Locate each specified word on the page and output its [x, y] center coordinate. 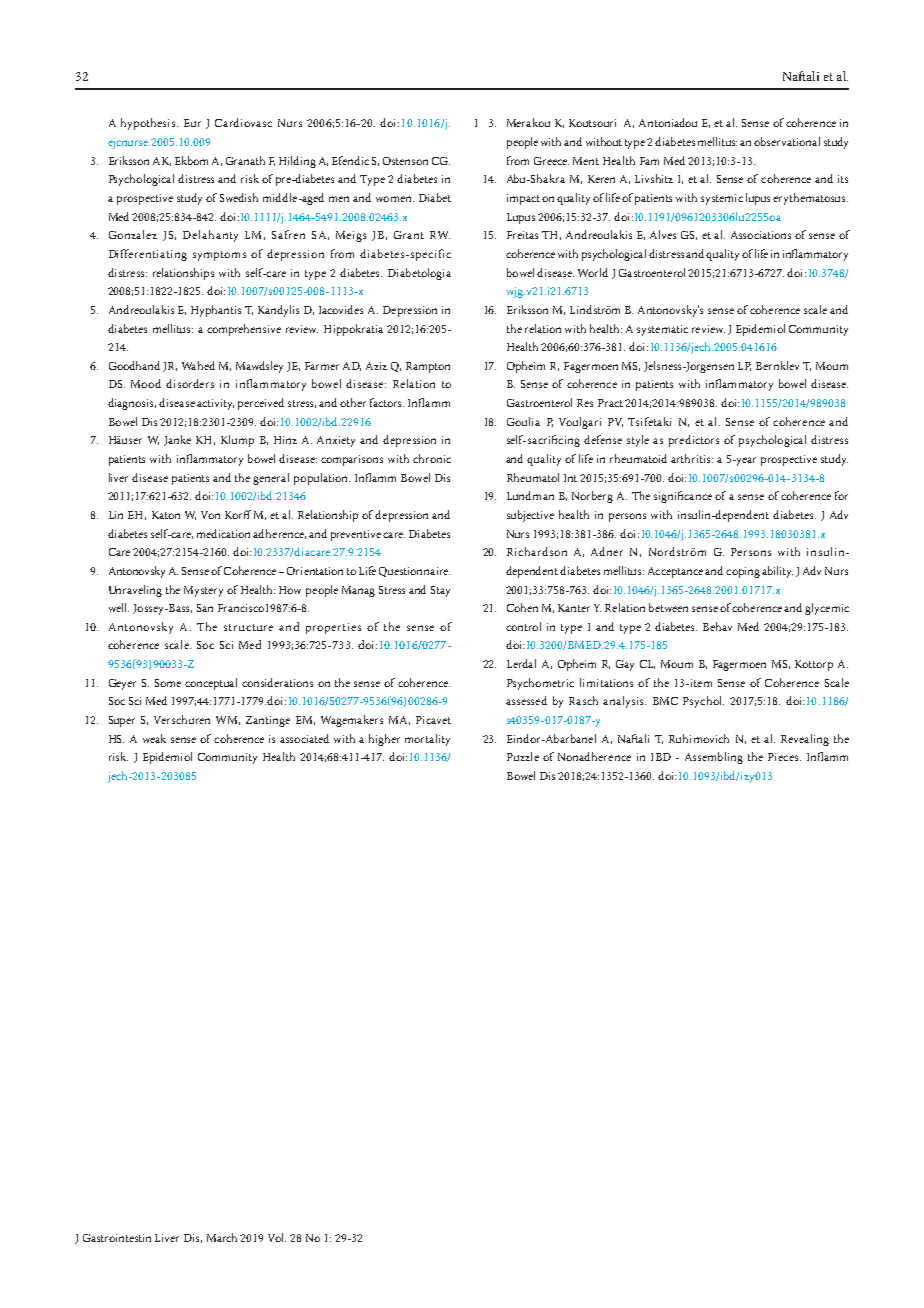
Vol [277, 1237]
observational [787, 141]
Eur [192, 123]
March [224, 1237]
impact [523, 199]
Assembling [714, 758]
